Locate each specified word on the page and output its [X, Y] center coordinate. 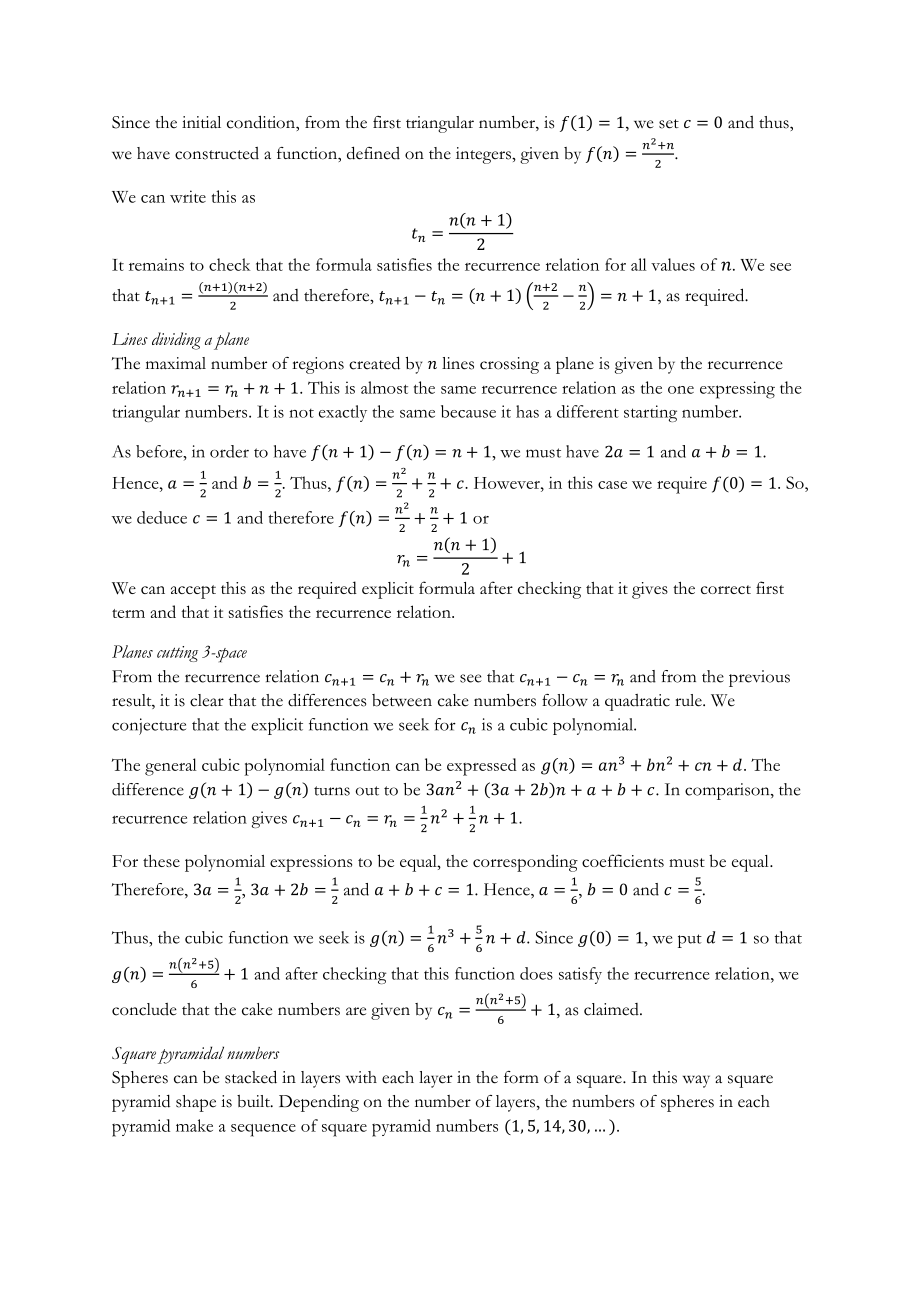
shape [196, 1103]
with [361, 1077]
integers [484, 155]
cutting [177, 654]
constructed [217, 153]
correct [726, 589]
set [669, 124]
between [402, 700]
